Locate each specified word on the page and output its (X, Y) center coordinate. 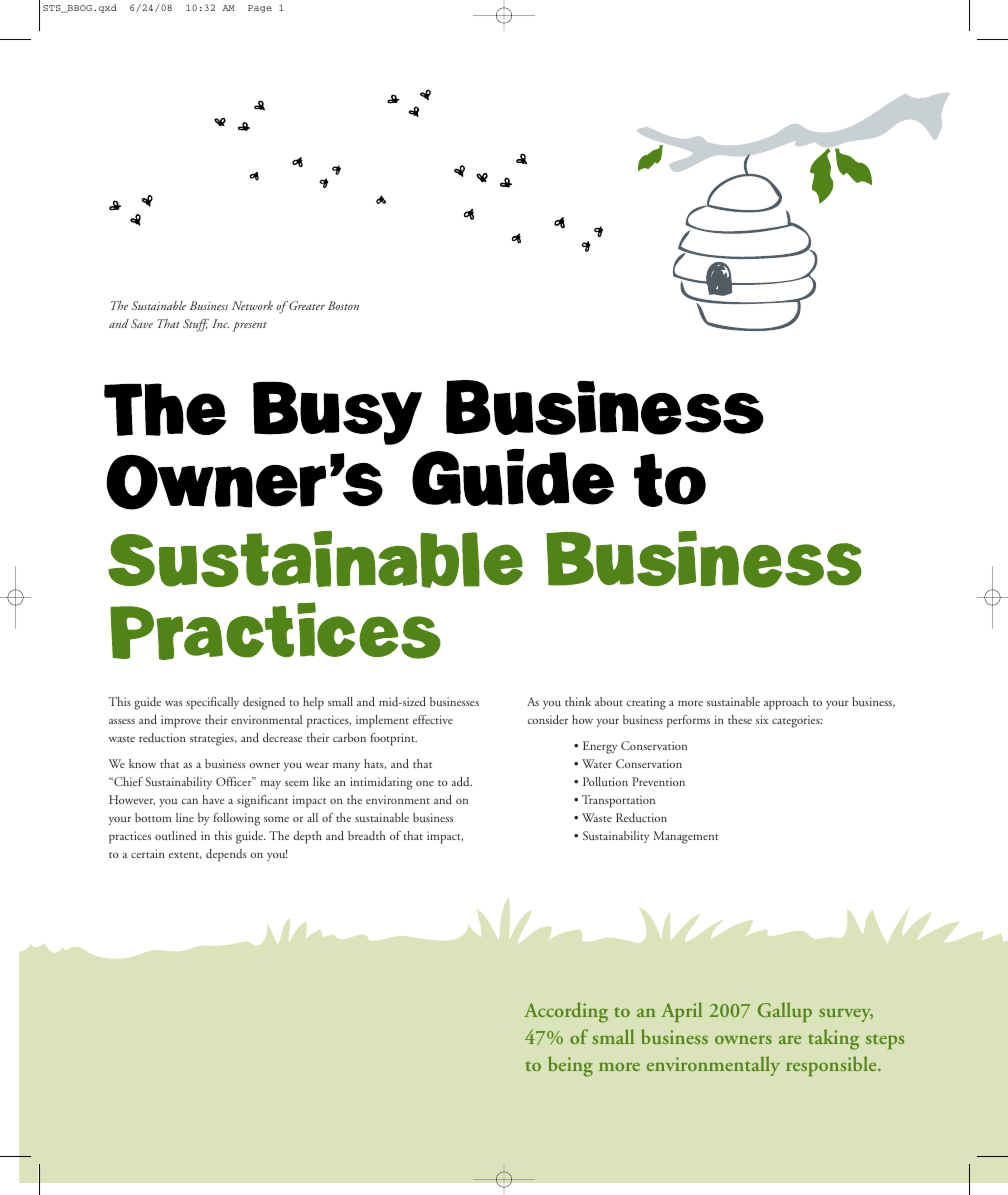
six (762, 719)
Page (260, 9)
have (213, 799)
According (566, 1012)
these (740, 719)
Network (252, 305)
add (462, 781)
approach (786, 703)
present (250, 327)
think (578, 701)
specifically (212, 703)
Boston (343, 305)
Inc (220, 323)
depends (226, 855)
